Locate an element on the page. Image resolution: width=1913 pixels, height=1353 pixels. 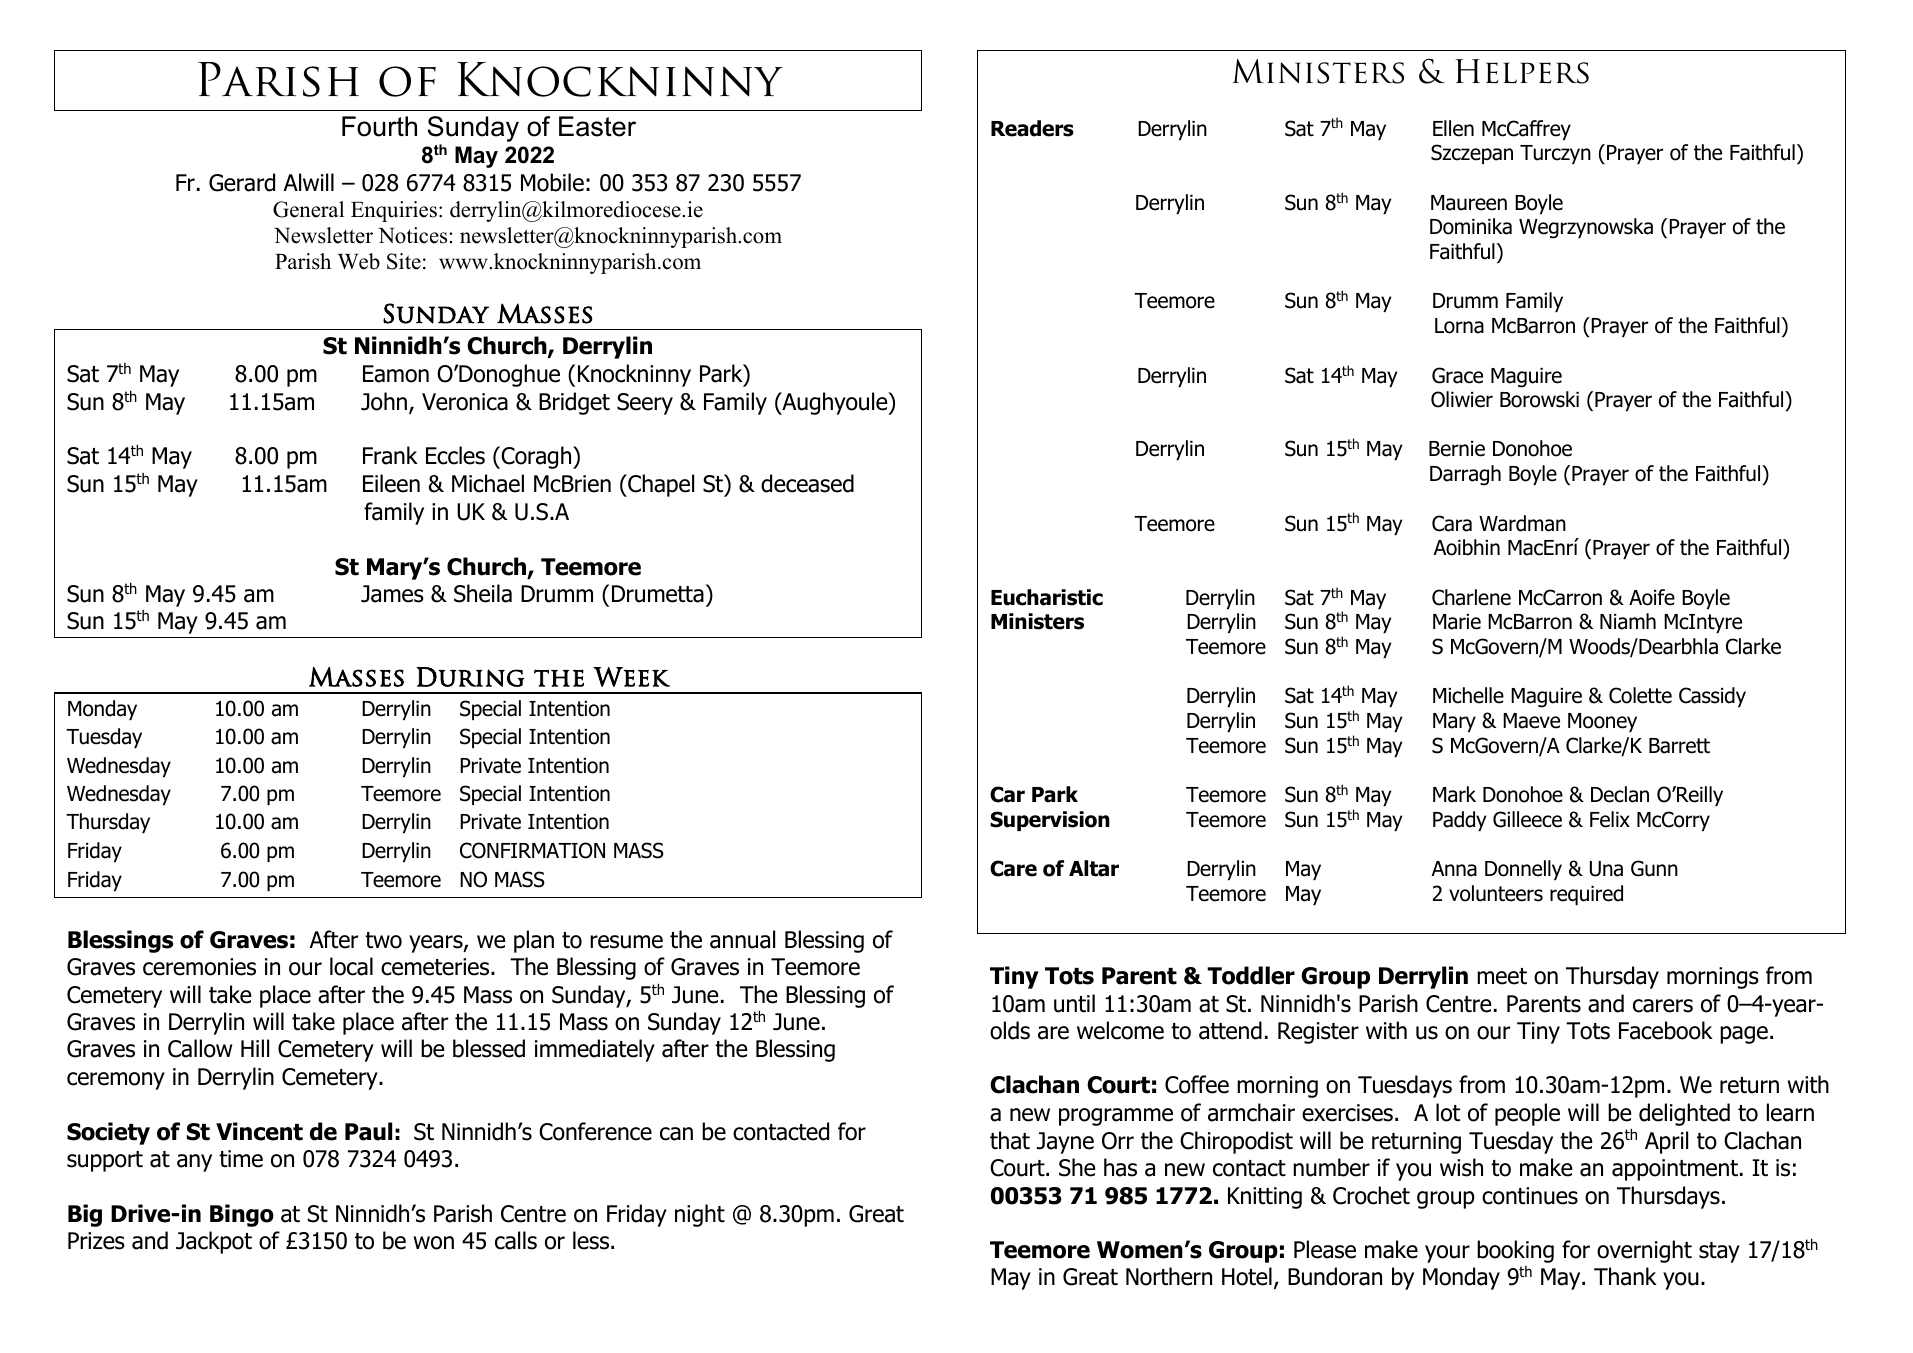
Colette is located at coordinates (1640, 695).
